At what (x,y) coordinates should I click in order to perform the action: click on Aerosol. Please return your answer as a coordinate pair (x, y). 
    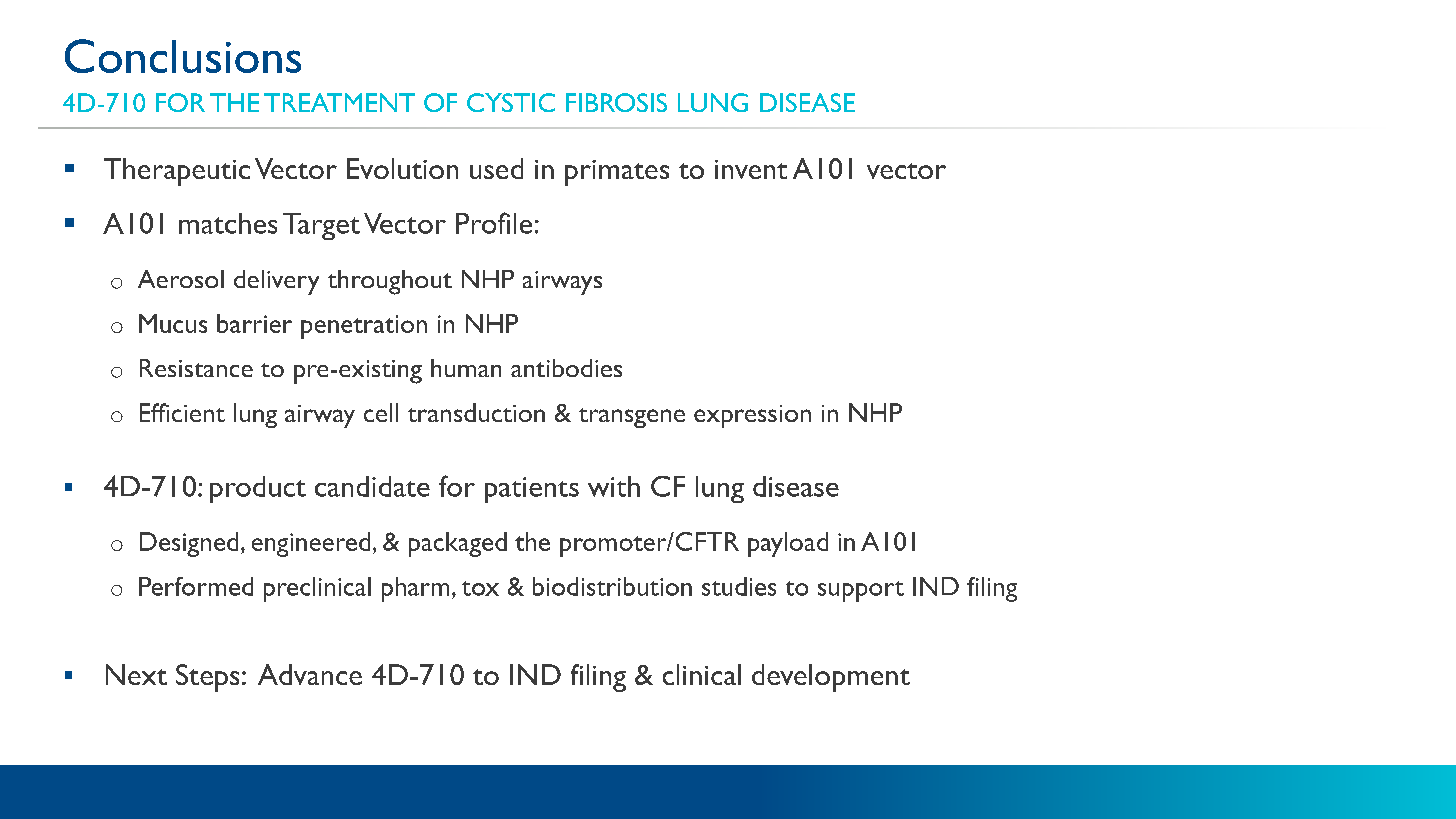
    Looking at the image, I should click on (181, 279).
